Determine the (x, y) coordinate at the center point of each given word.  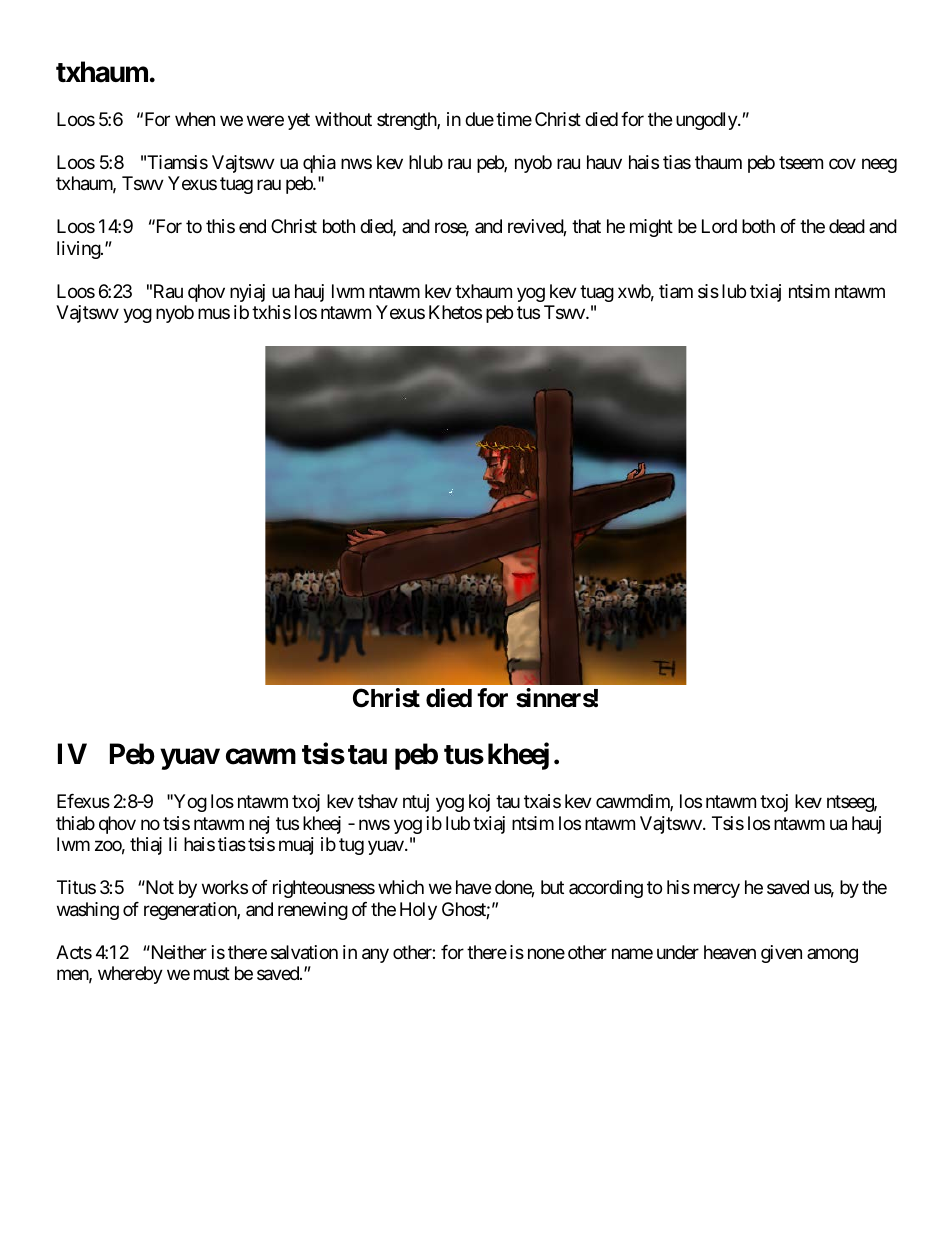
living (79, 250)
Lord (719, 226)
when (195, 119)
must (212, 974)
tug (351, 847)
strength (407, 121)
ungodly (707, 121)
